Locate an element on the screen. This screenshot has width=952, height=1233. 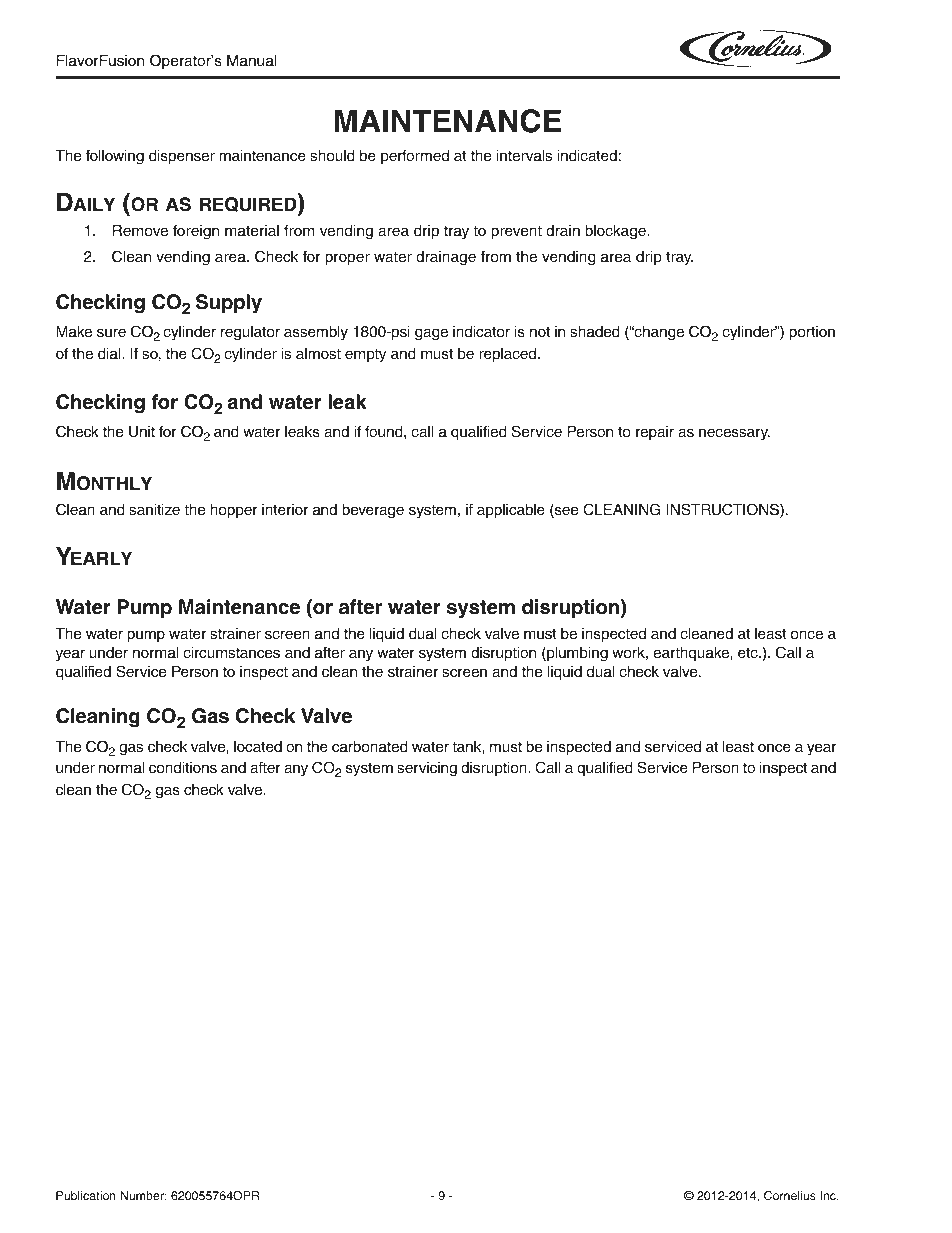
Publication is located at coordinates (86, 1195).
